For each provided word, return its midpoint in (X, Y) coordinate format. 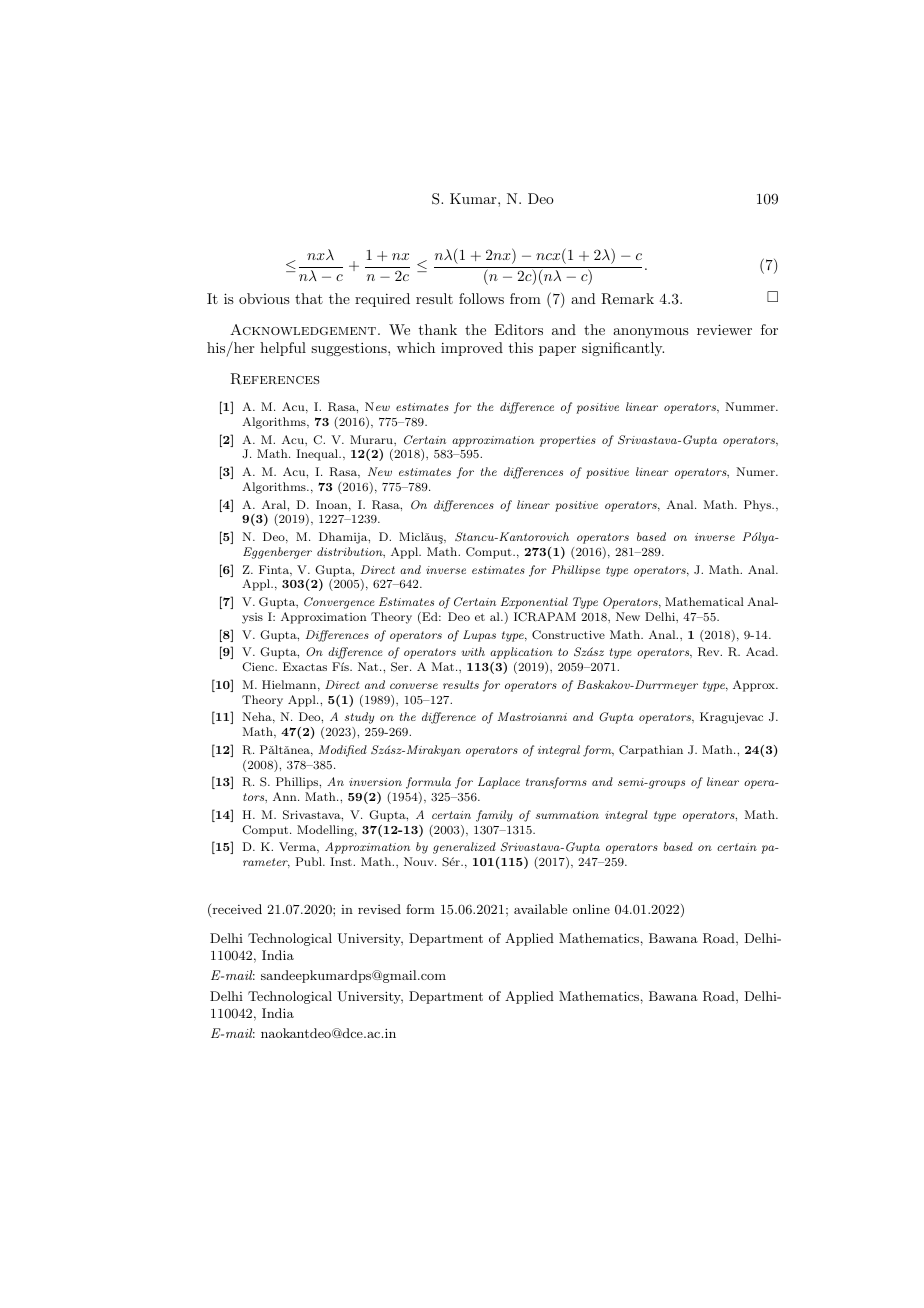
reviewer (724, 329)
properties (568, 441)
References (275, 379)
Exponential (534, 603)
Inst (342, 861)
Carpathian (651, 751)
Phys (758, 506)
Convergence (339, 603)
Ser (401, 667)
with (473, 651)
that (309, 298)
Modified (343, 751)
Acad (761, 651)
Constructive (568, 634)
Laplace (499, 783)
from (525, 298)
